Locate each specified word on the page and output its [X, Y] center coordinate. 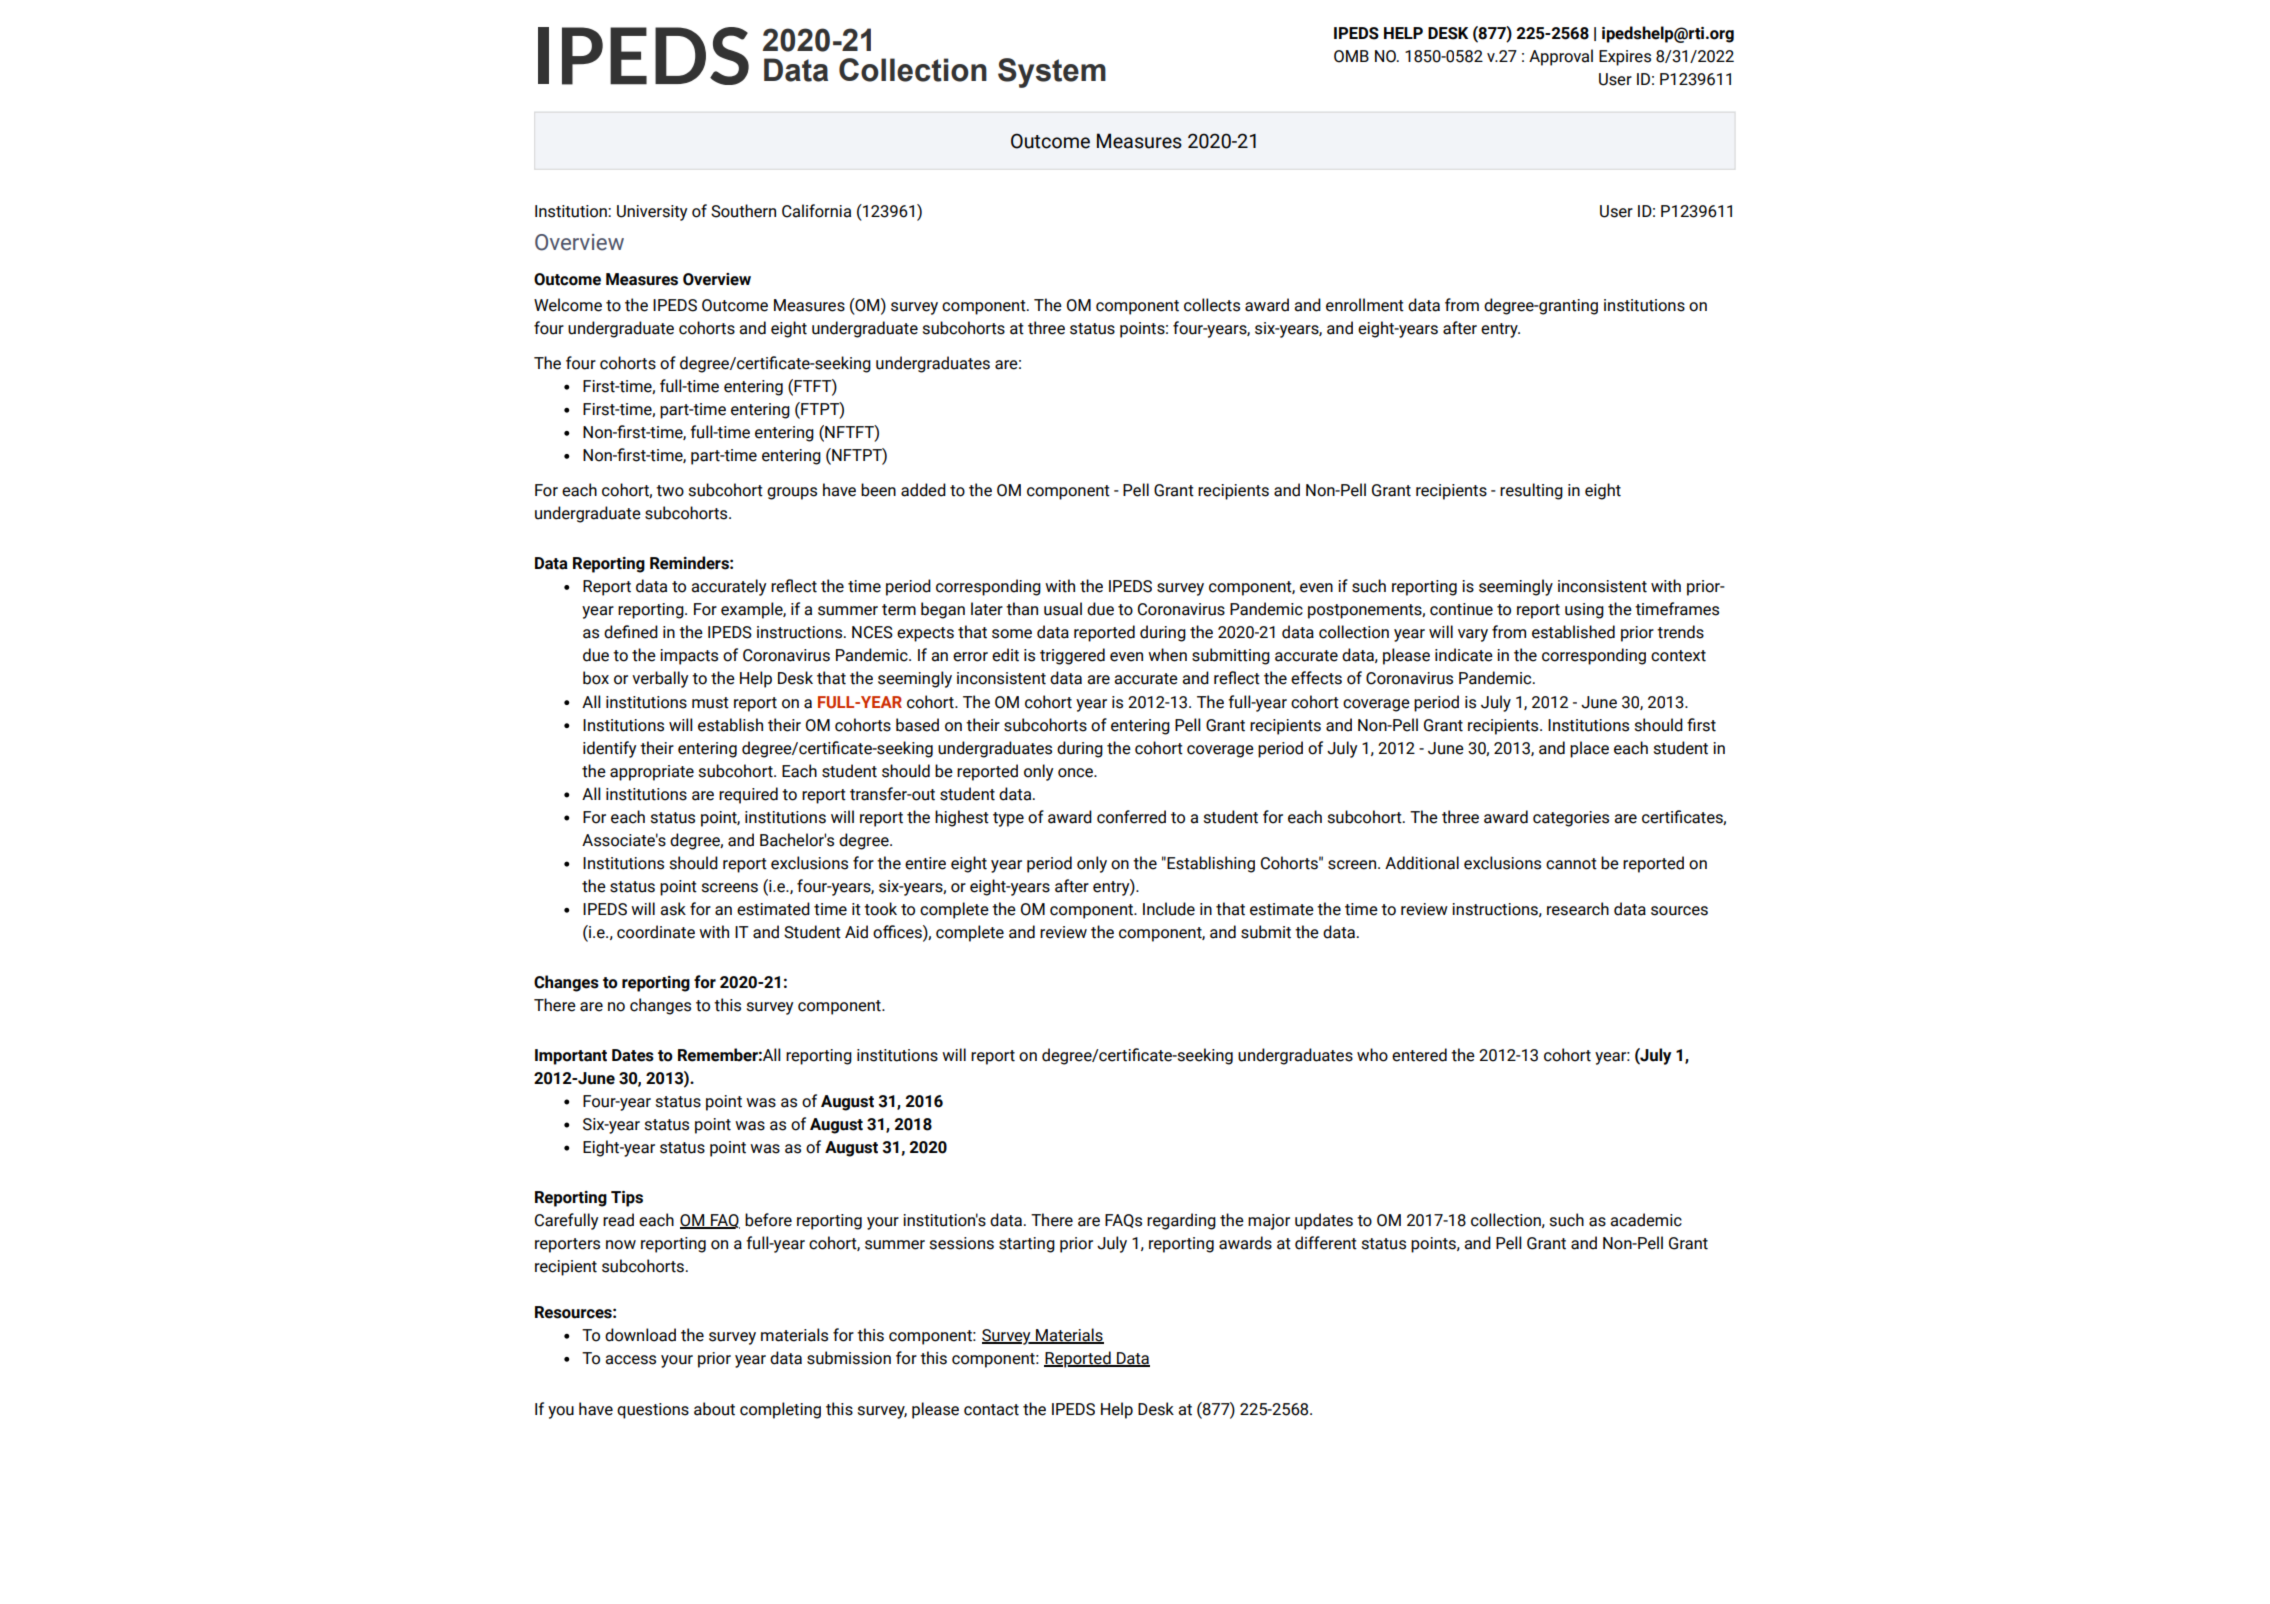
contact [991, 1410]
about [714, 1409]
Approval [1561, 57]
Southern [743, 211]
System [1052, 73]
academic [1646, 1220]
